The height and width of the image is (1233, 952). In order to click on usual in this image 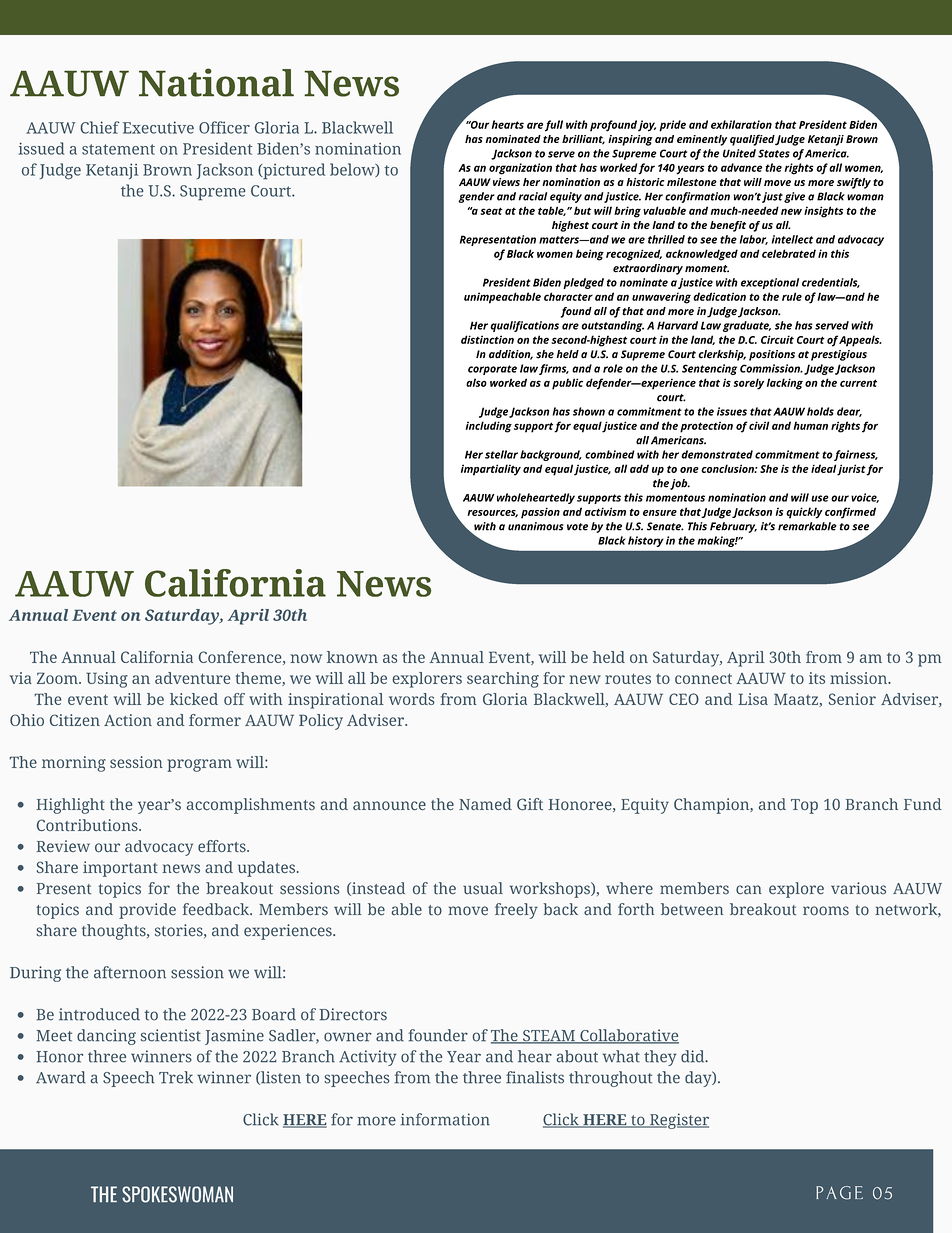, I will do `click(483, 888)`.
